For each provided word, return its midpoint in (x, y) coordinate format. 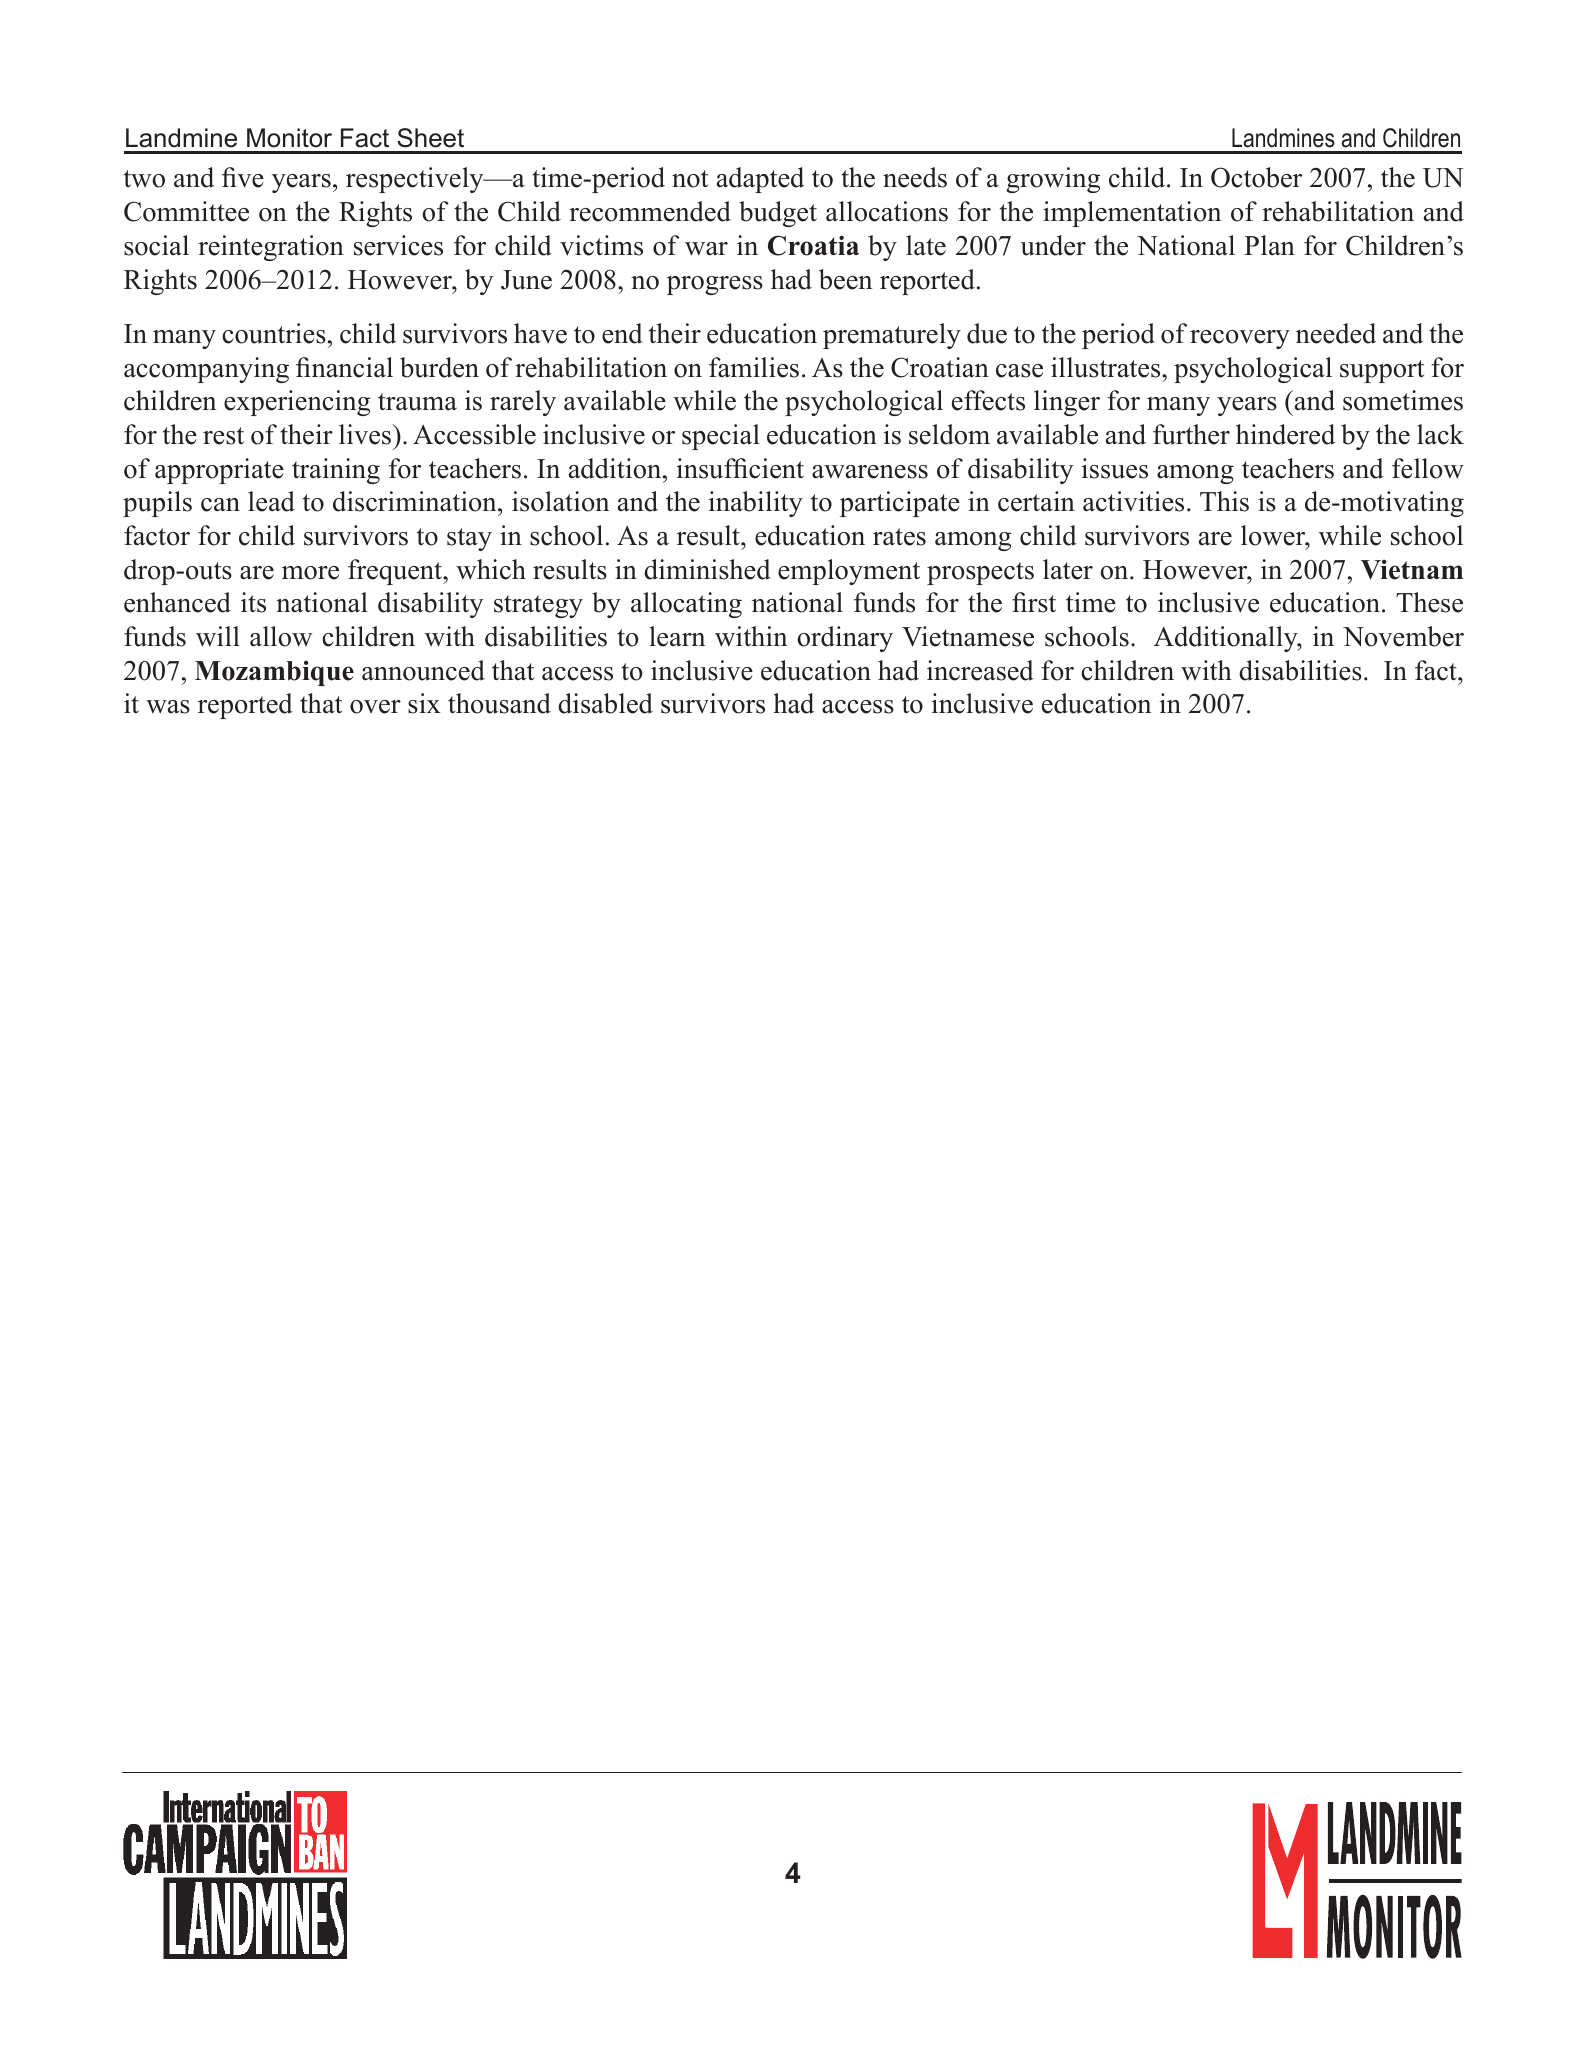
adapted (760, 180)
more (310, 573)
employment (849, 572)
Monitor (289, 138)
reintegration (271, 248)
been (845, 279)
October (1256, 177)
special (721, 437)
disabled (605, 703)
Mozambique (274, 673)
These (1429, 602)
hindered (1285, 434)
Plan (1269, 245)
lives (366, 434)
